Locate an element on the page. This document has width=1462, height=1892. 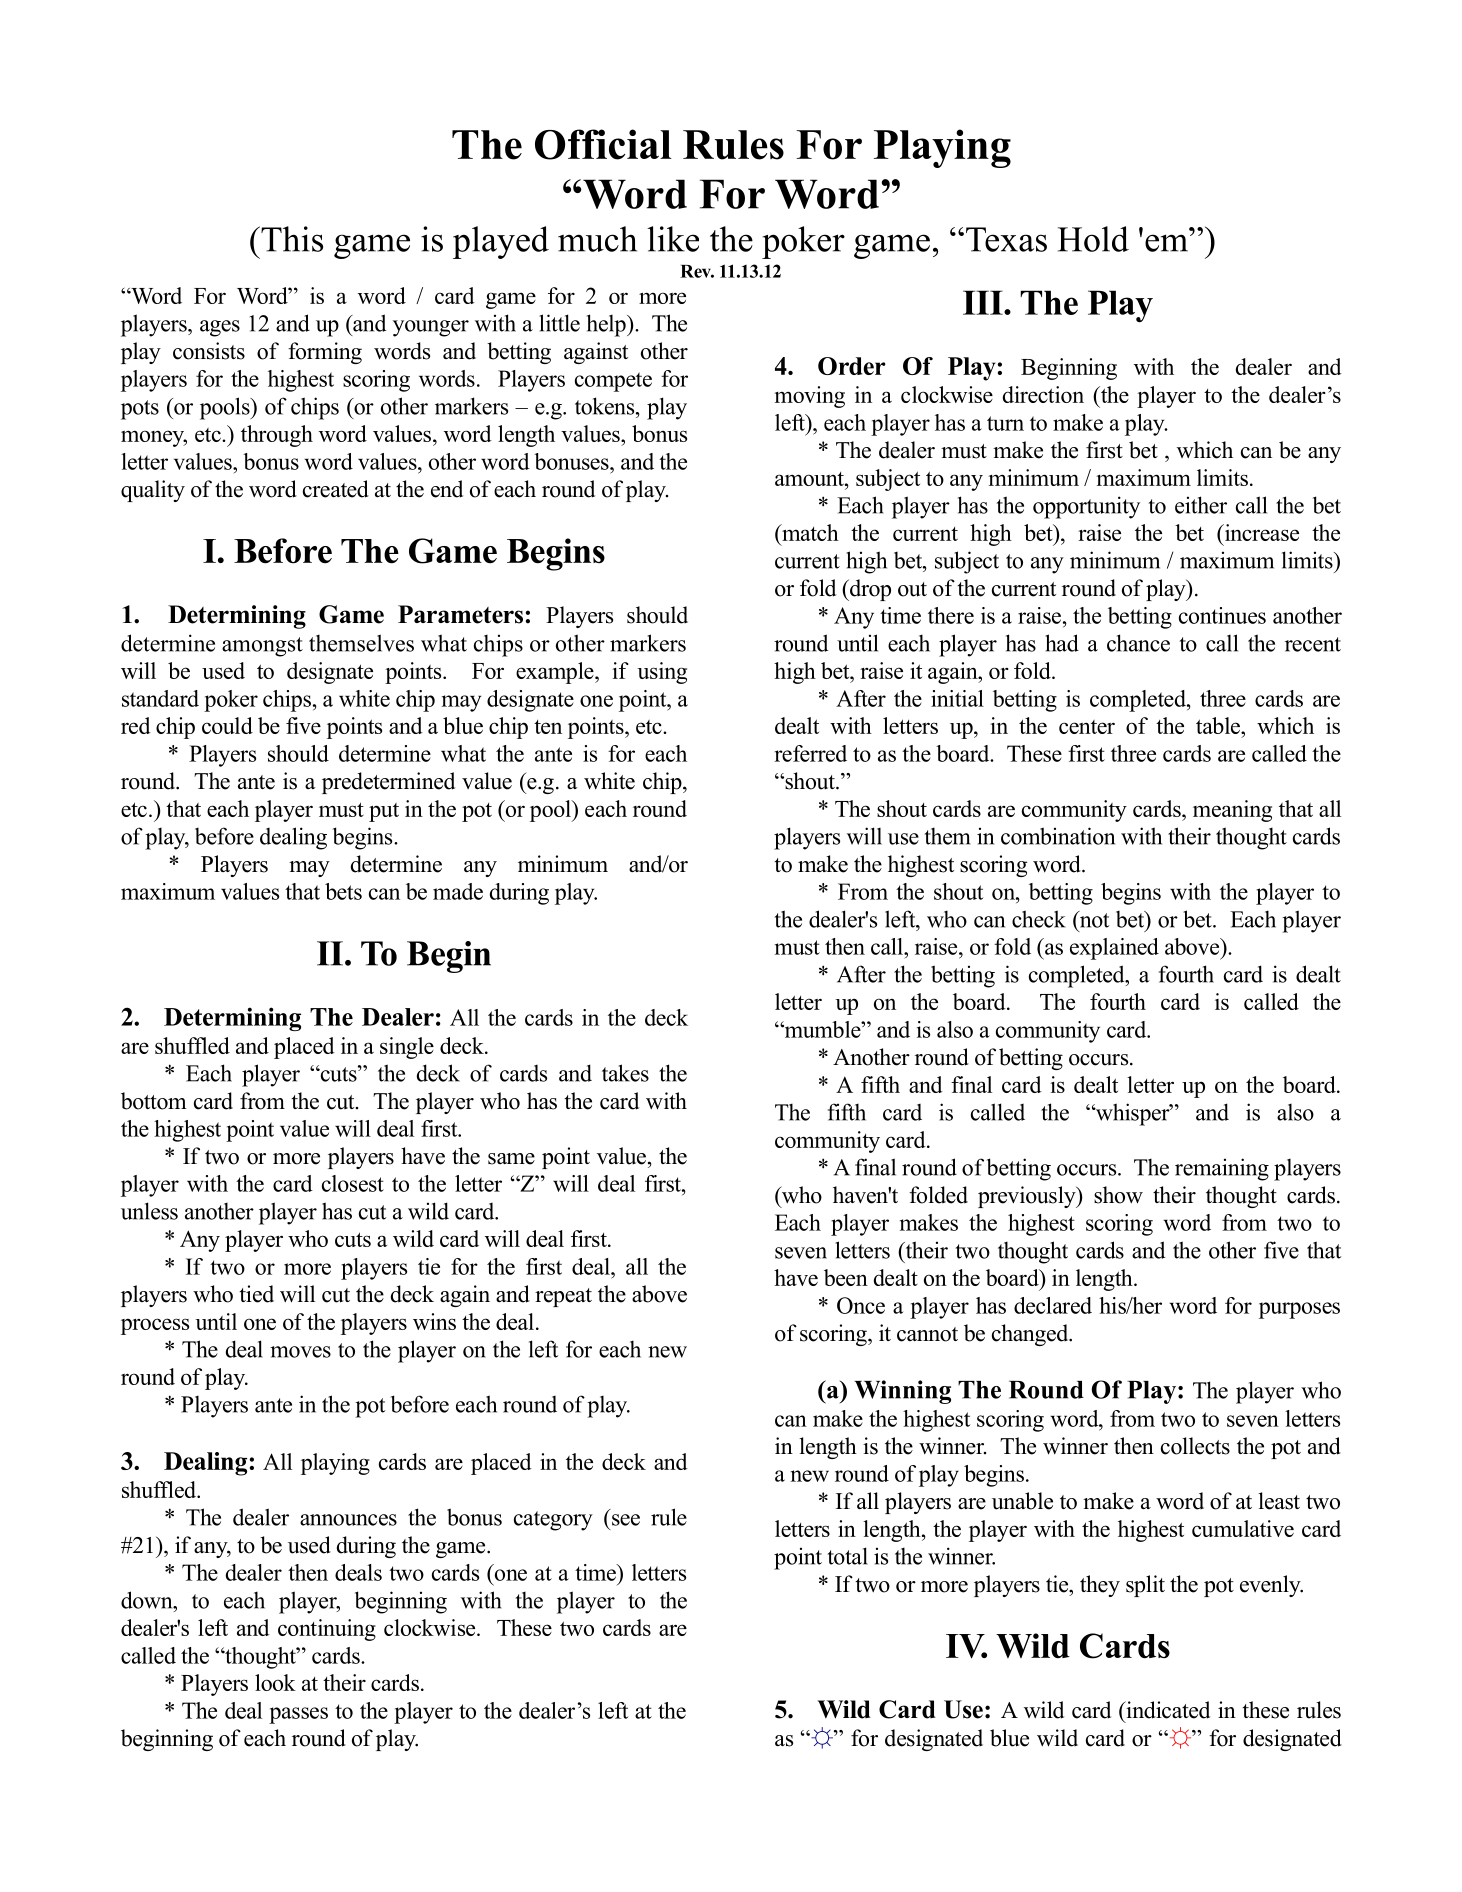
look is located at coordinates (275, 1682).
